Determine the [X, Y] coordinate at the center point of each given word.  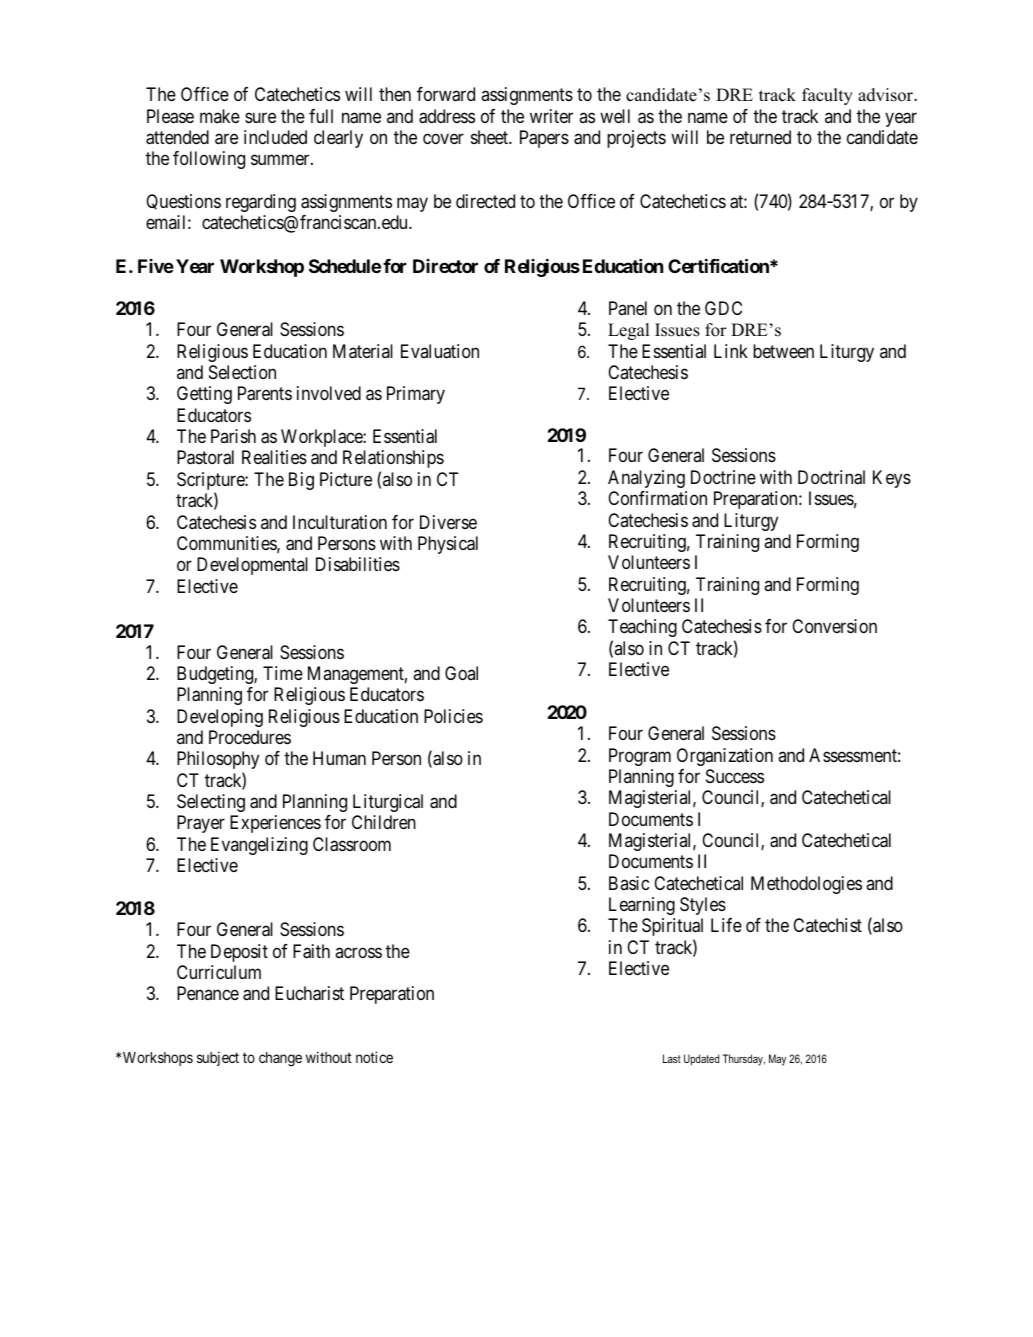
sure [260, 117]
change [280, 1059]
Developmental [252, 566]
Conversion [834, 626]
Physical [448, 545]
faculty [827, 96]
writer [551, 116]
